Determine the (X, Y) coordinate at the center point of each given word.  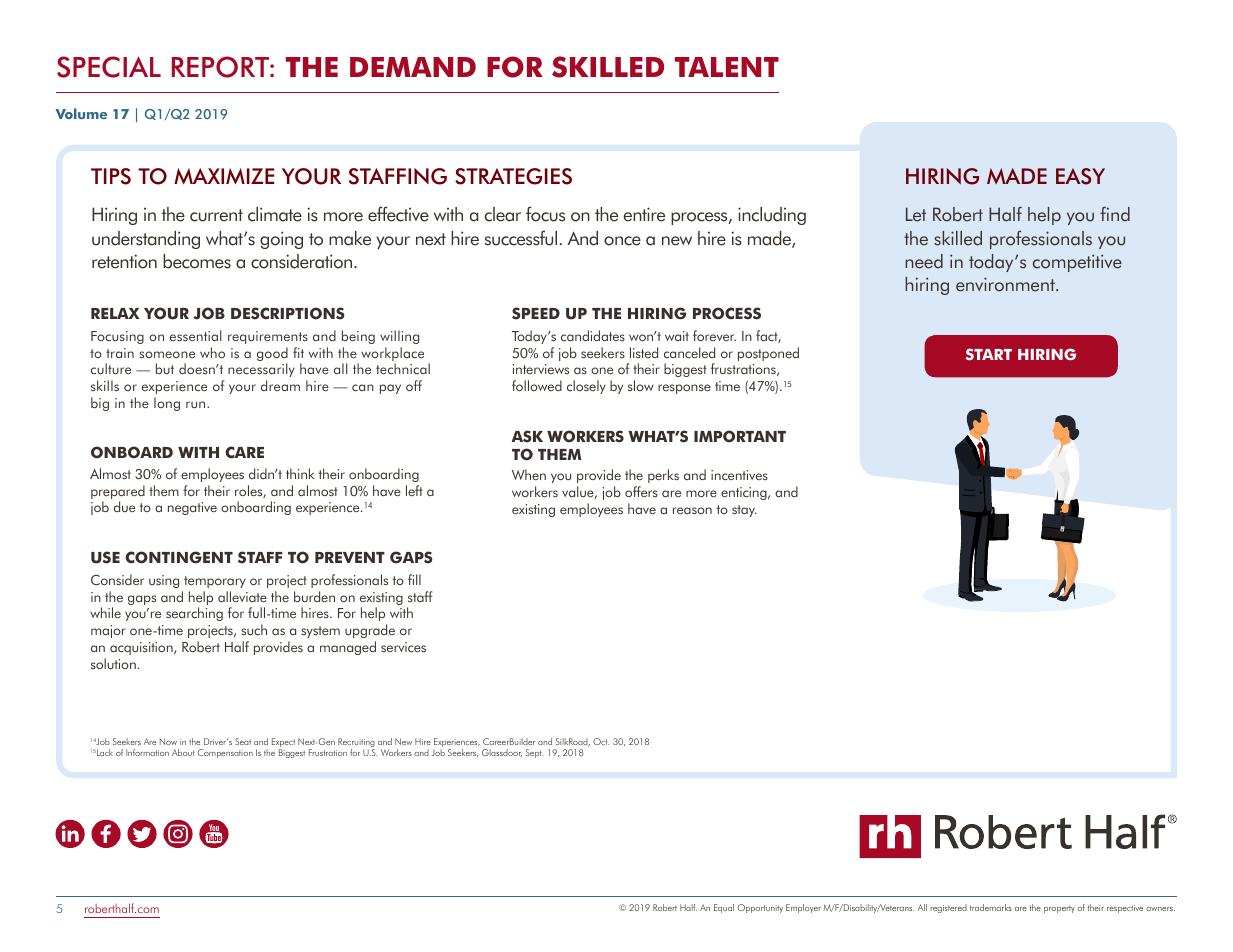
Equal (724, 908)
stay (744, 511)
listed (644, 352)
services (403, 647)
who (212, 352)
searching (194, 614)
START (989, 354)
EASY (1080, 176)
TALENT (727, 67)
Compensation (225, 753)
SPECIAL (109, 67)
